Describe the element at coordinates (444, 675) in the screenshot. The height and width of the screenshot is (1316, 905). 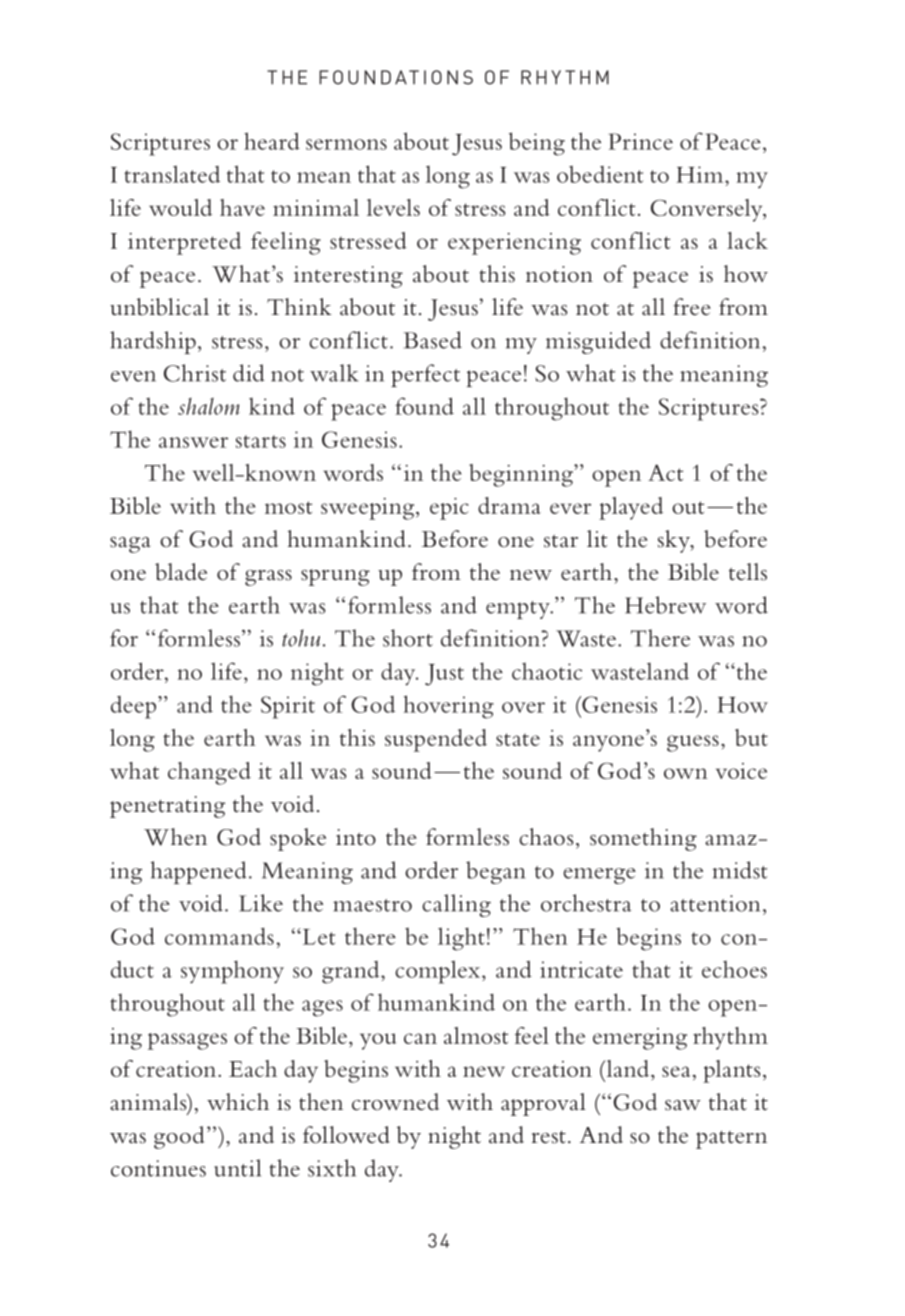
I see `Just` at that location.
